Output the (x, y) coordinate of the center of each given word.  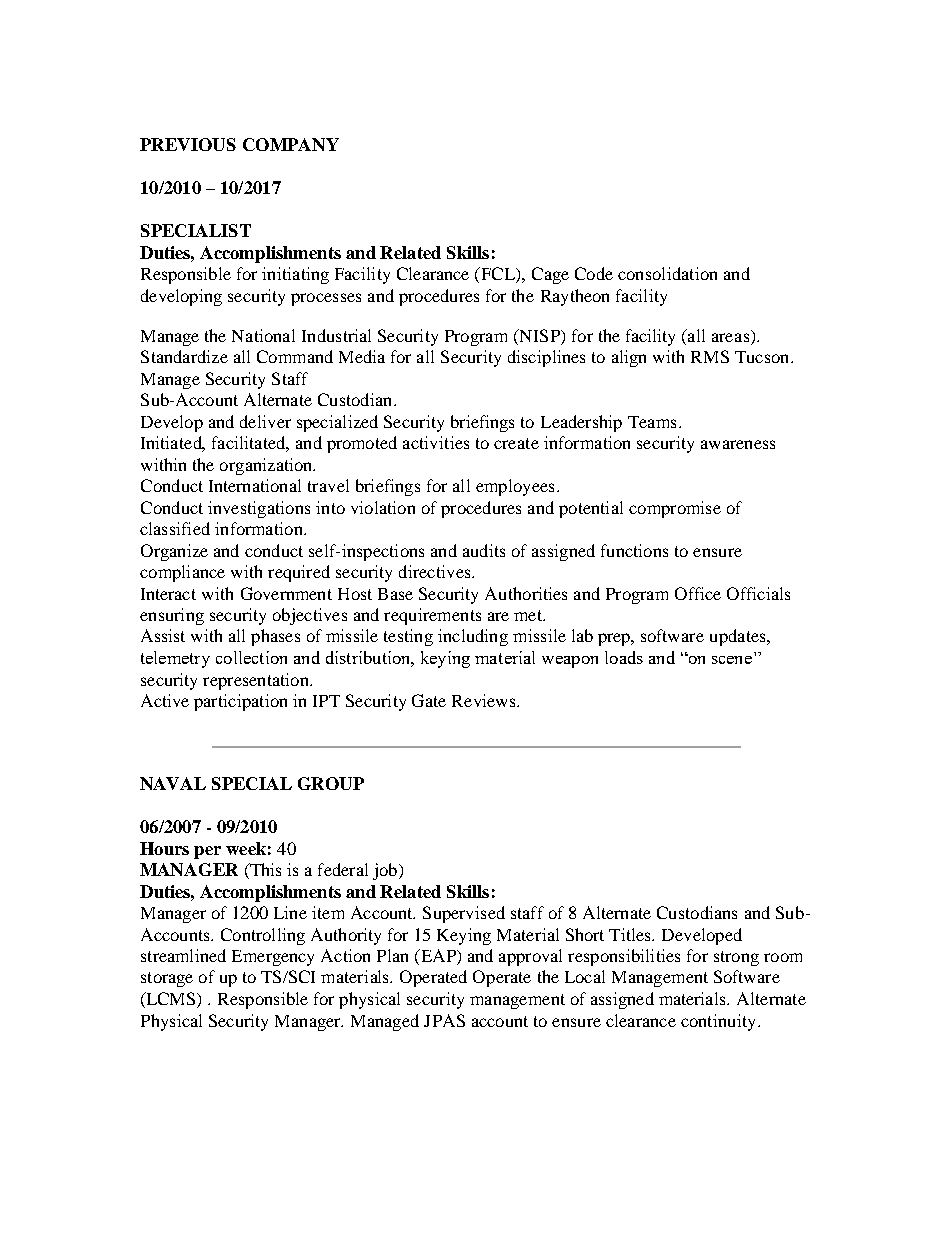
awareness (738, 444)
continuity (718, 1022)
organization (267, 466)
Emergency (273, 958)
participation (240, 702)
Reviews (485, 700)
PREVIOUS (188, 144)
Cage (550, 275)
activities (436, 442)
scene (732, 660)
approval (530, 957)
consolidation (667, 273)
